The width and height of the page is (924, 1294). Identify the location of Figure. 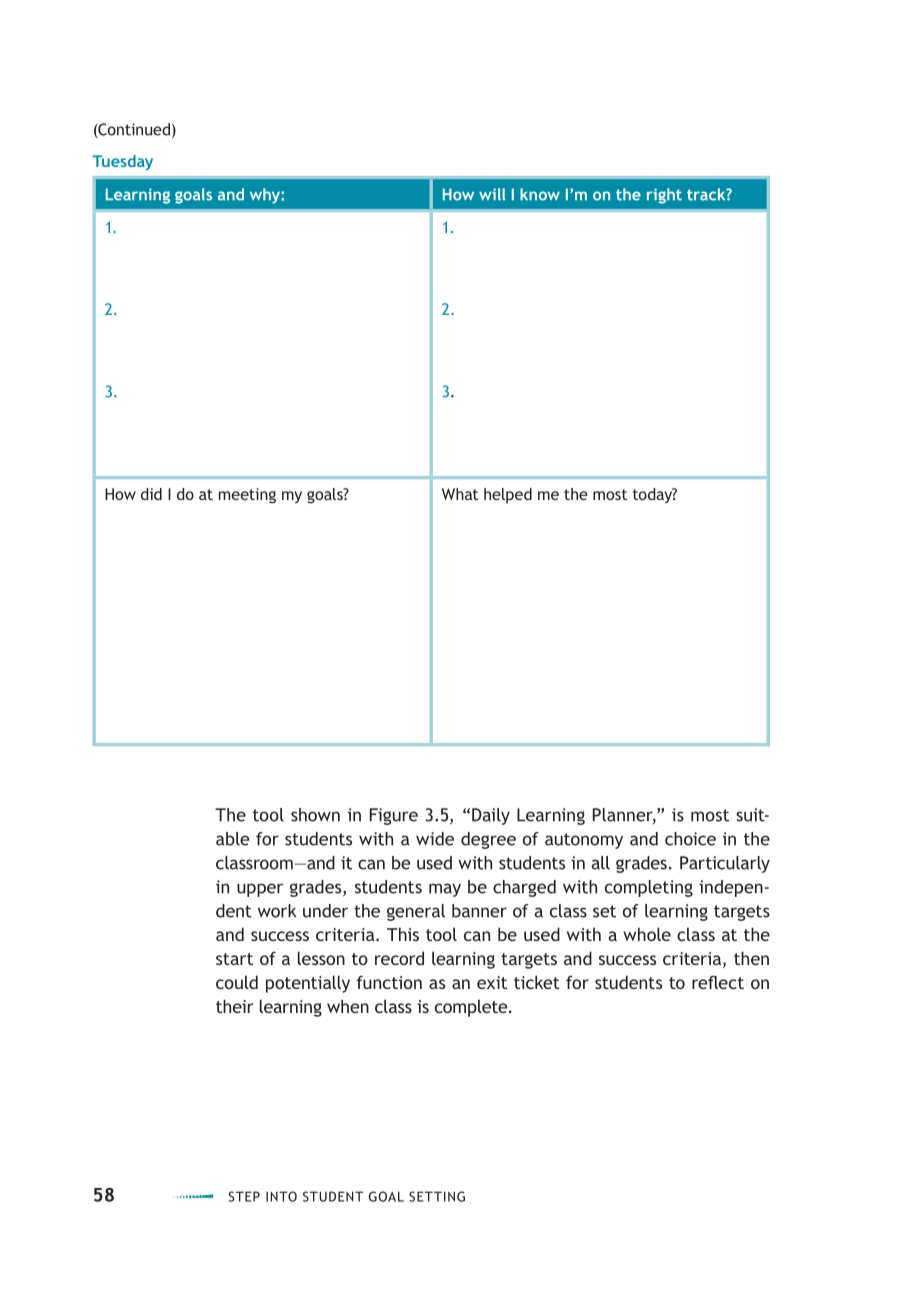
(394, 816).
